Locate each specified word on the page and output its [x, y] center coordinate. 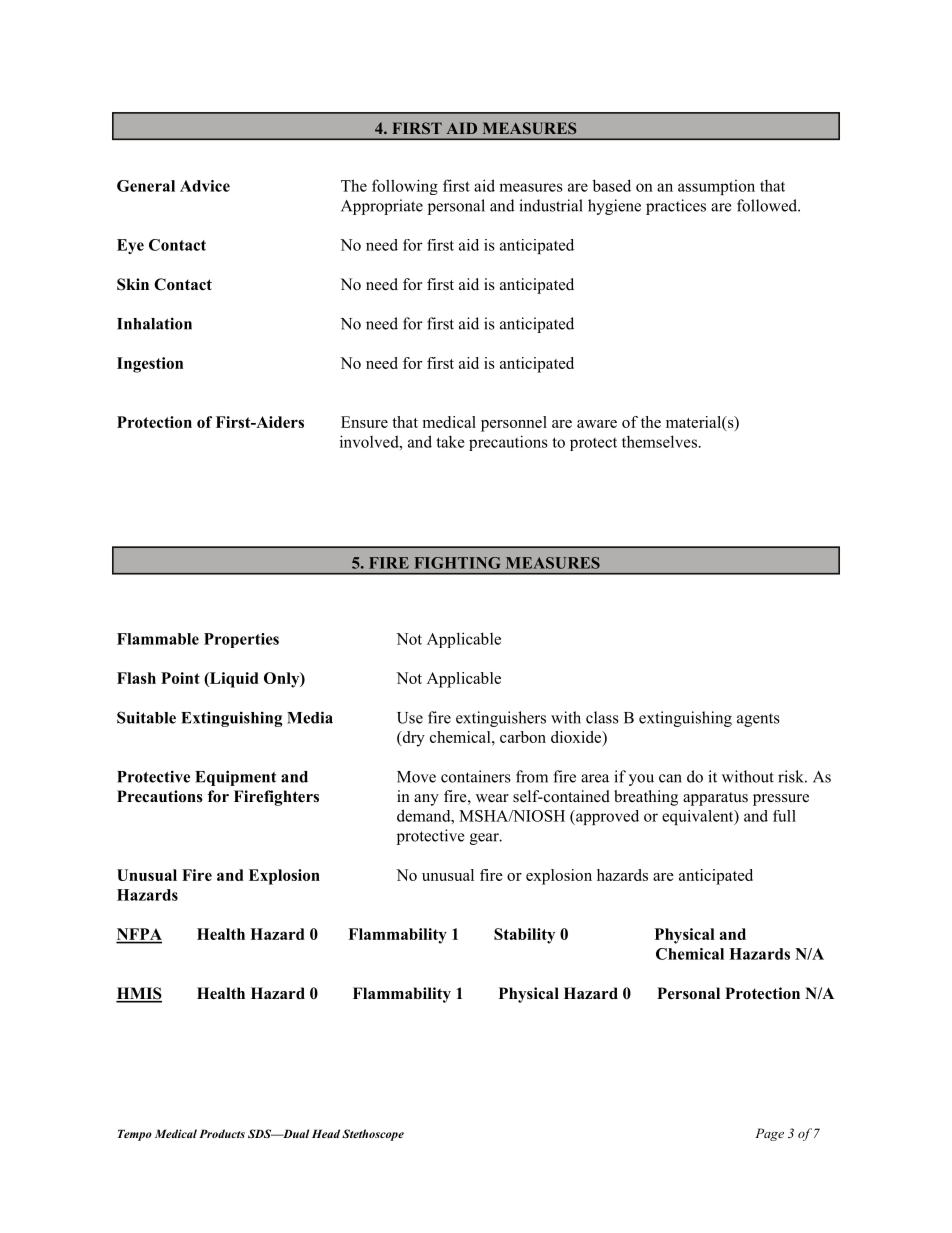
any [426, 800]
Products [222, 1133]
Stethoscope [373, 1135]
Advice [205, 186]
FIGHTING [457, 563]
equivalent [699, 817]
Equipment [235, 778]
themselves [659, 441]
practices [676, 207]
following [405, 187]
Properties [241, 640]
